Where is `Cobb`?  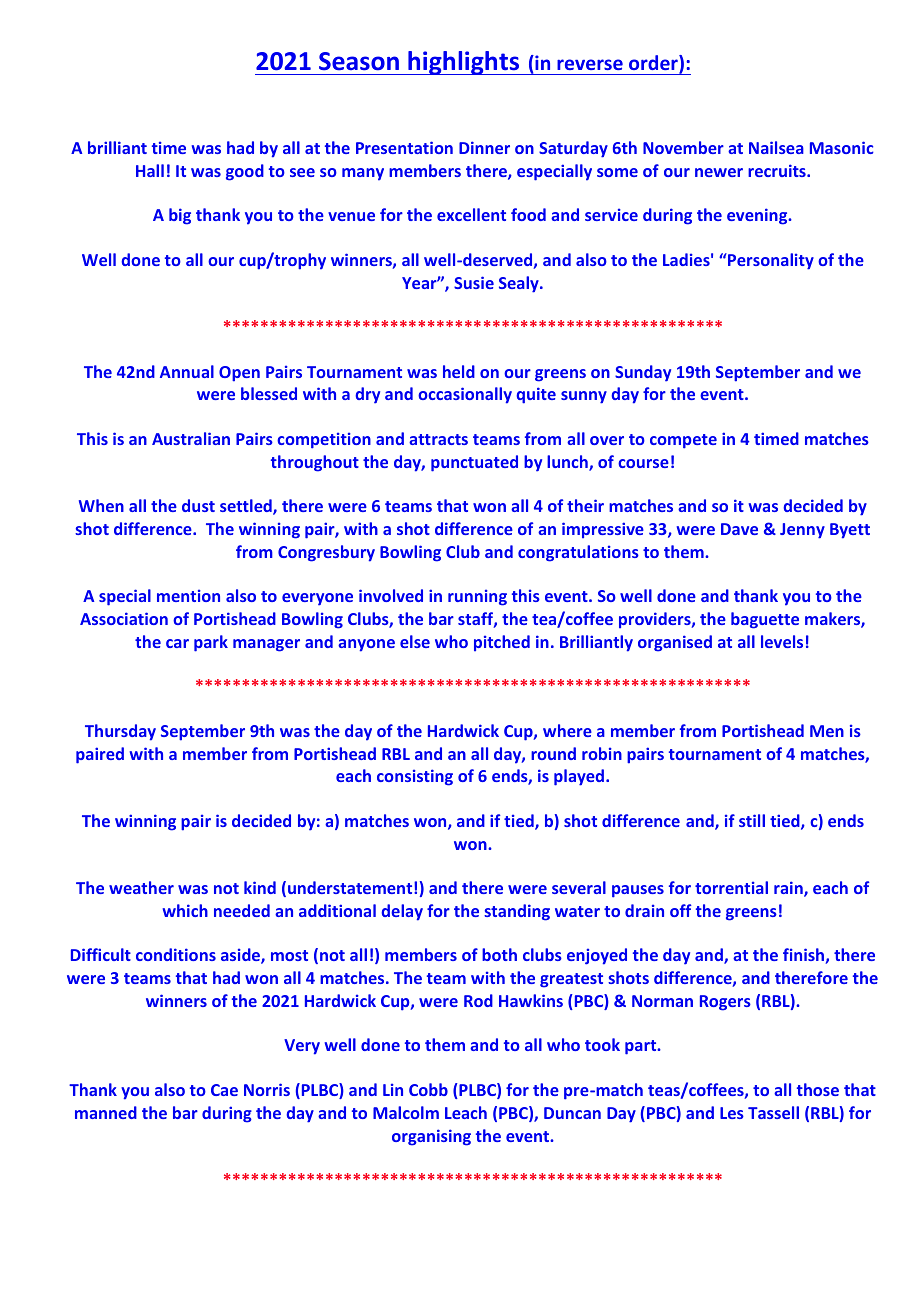
Cobb is located at coordinates (428, 1089).
